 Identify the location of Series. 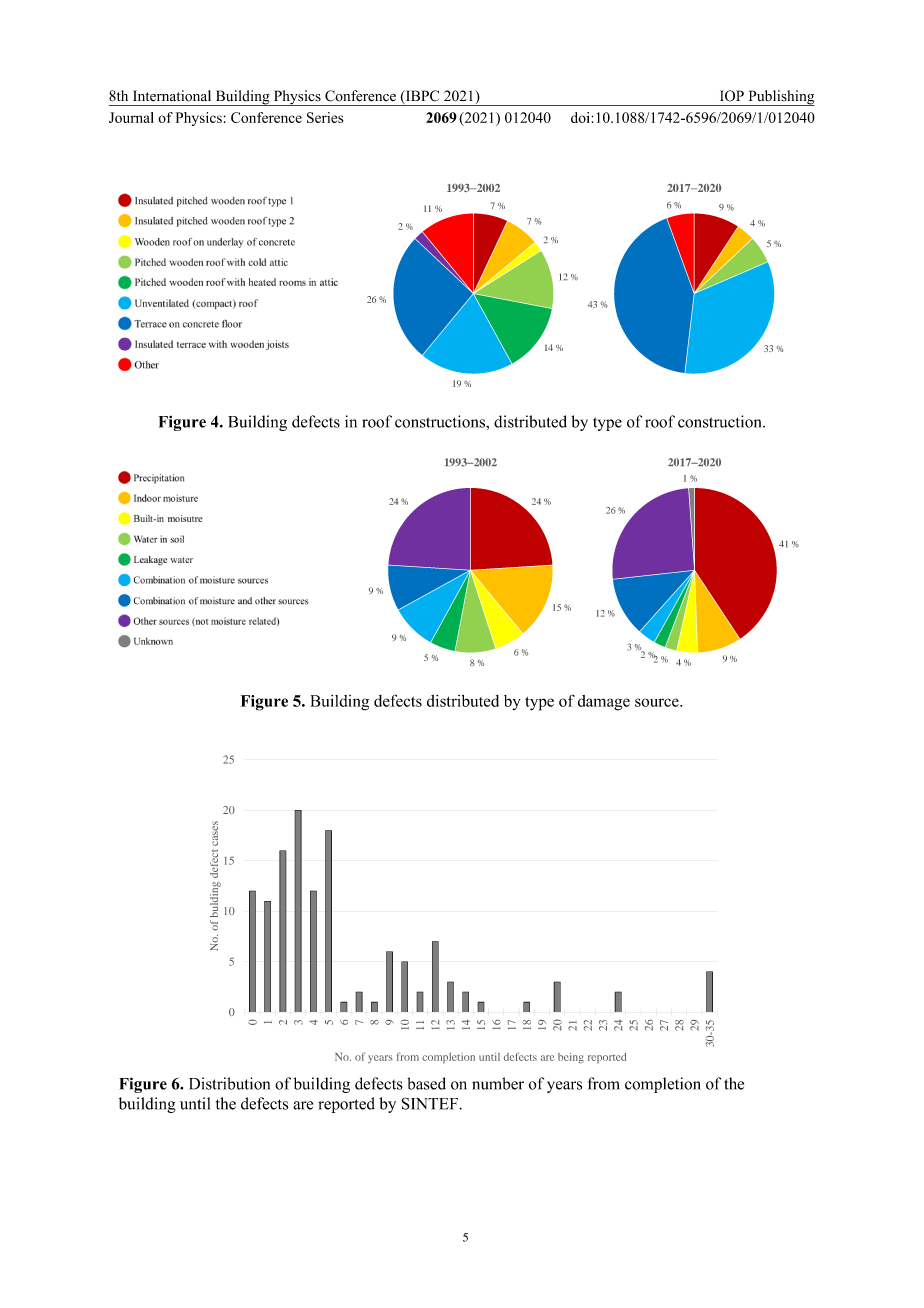
(325, 117).
